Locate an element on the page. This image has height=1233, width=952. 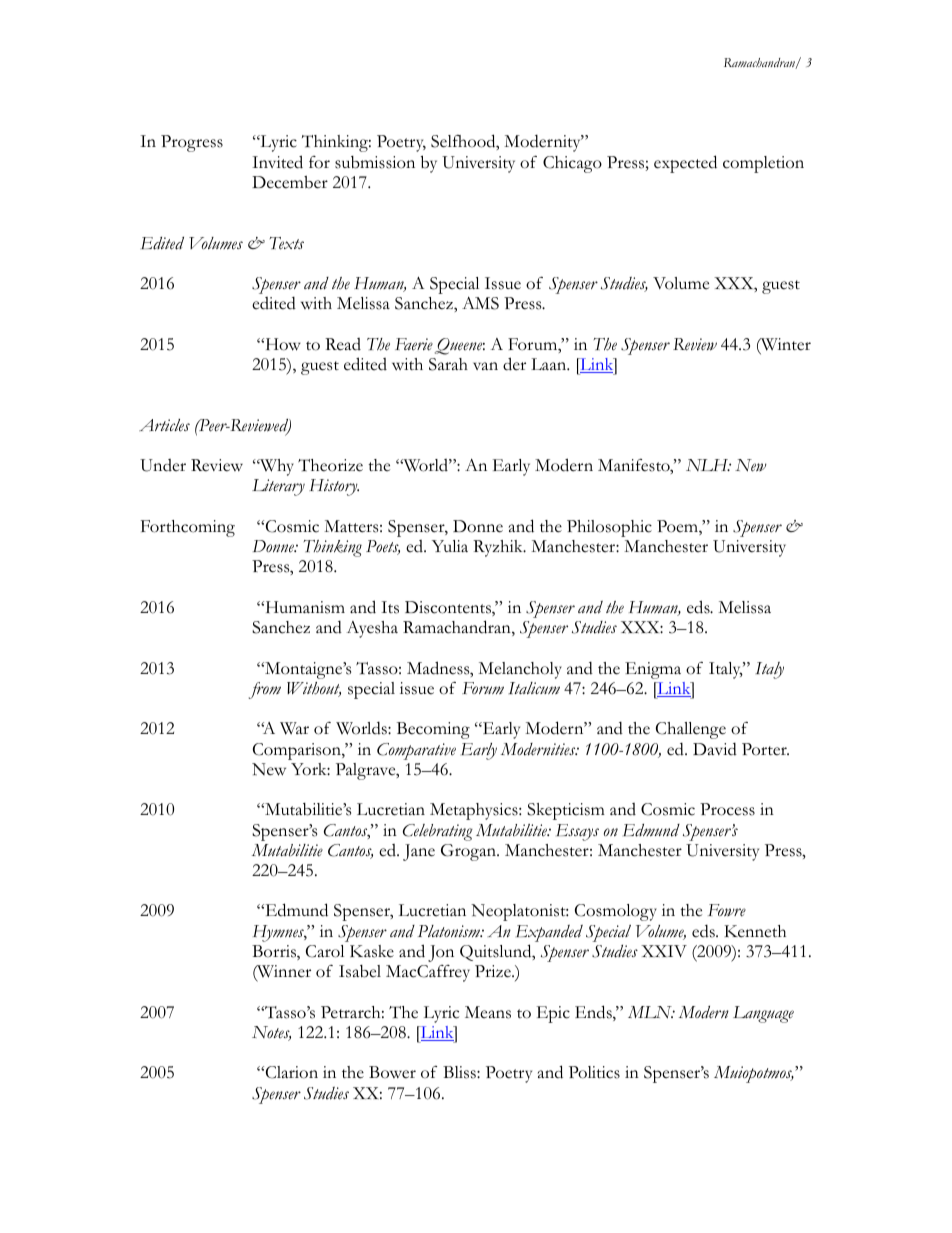
Bliss is located at coordinates (460, 1072).
